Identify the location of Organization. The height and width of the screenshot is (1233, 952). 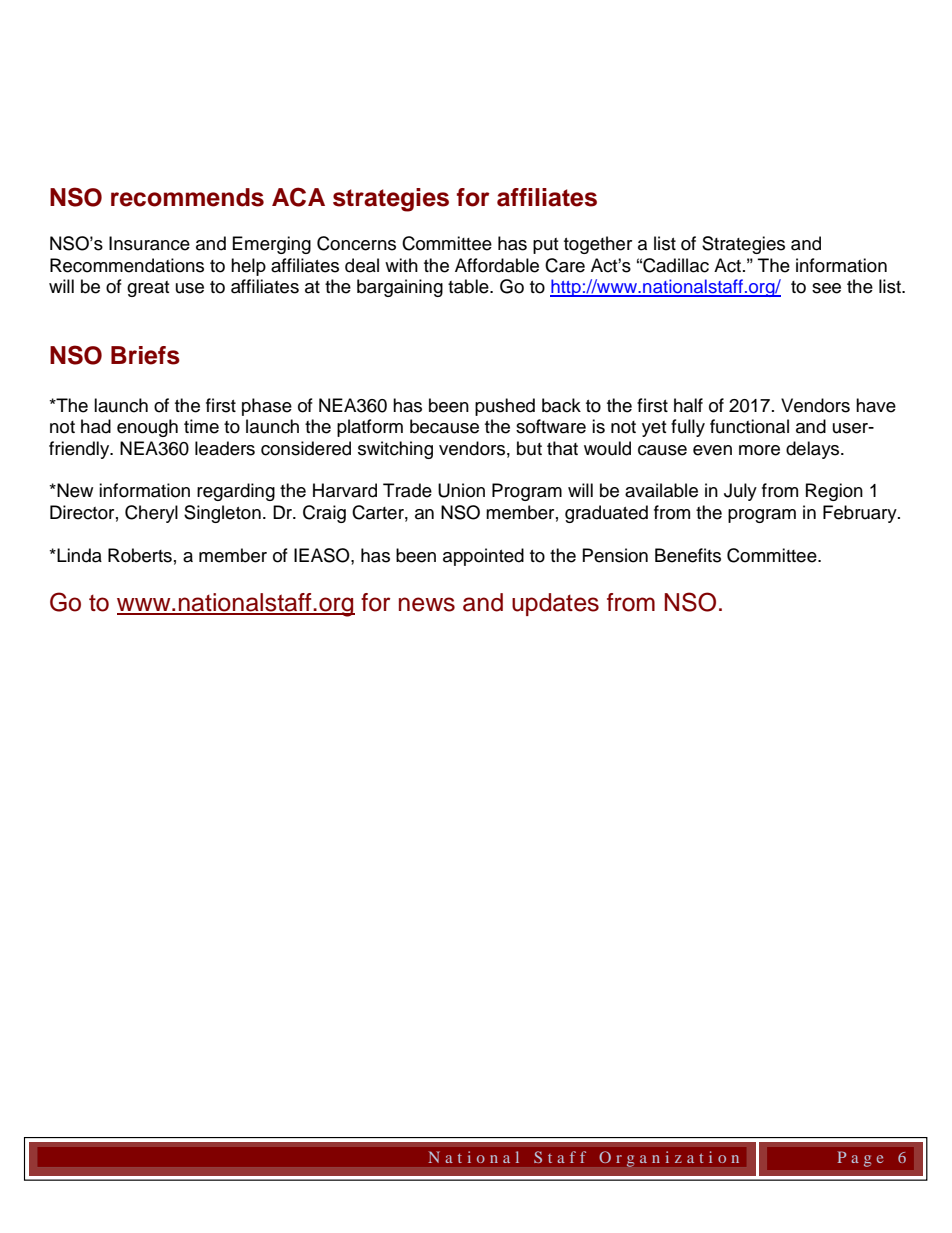
(669, 1159).
